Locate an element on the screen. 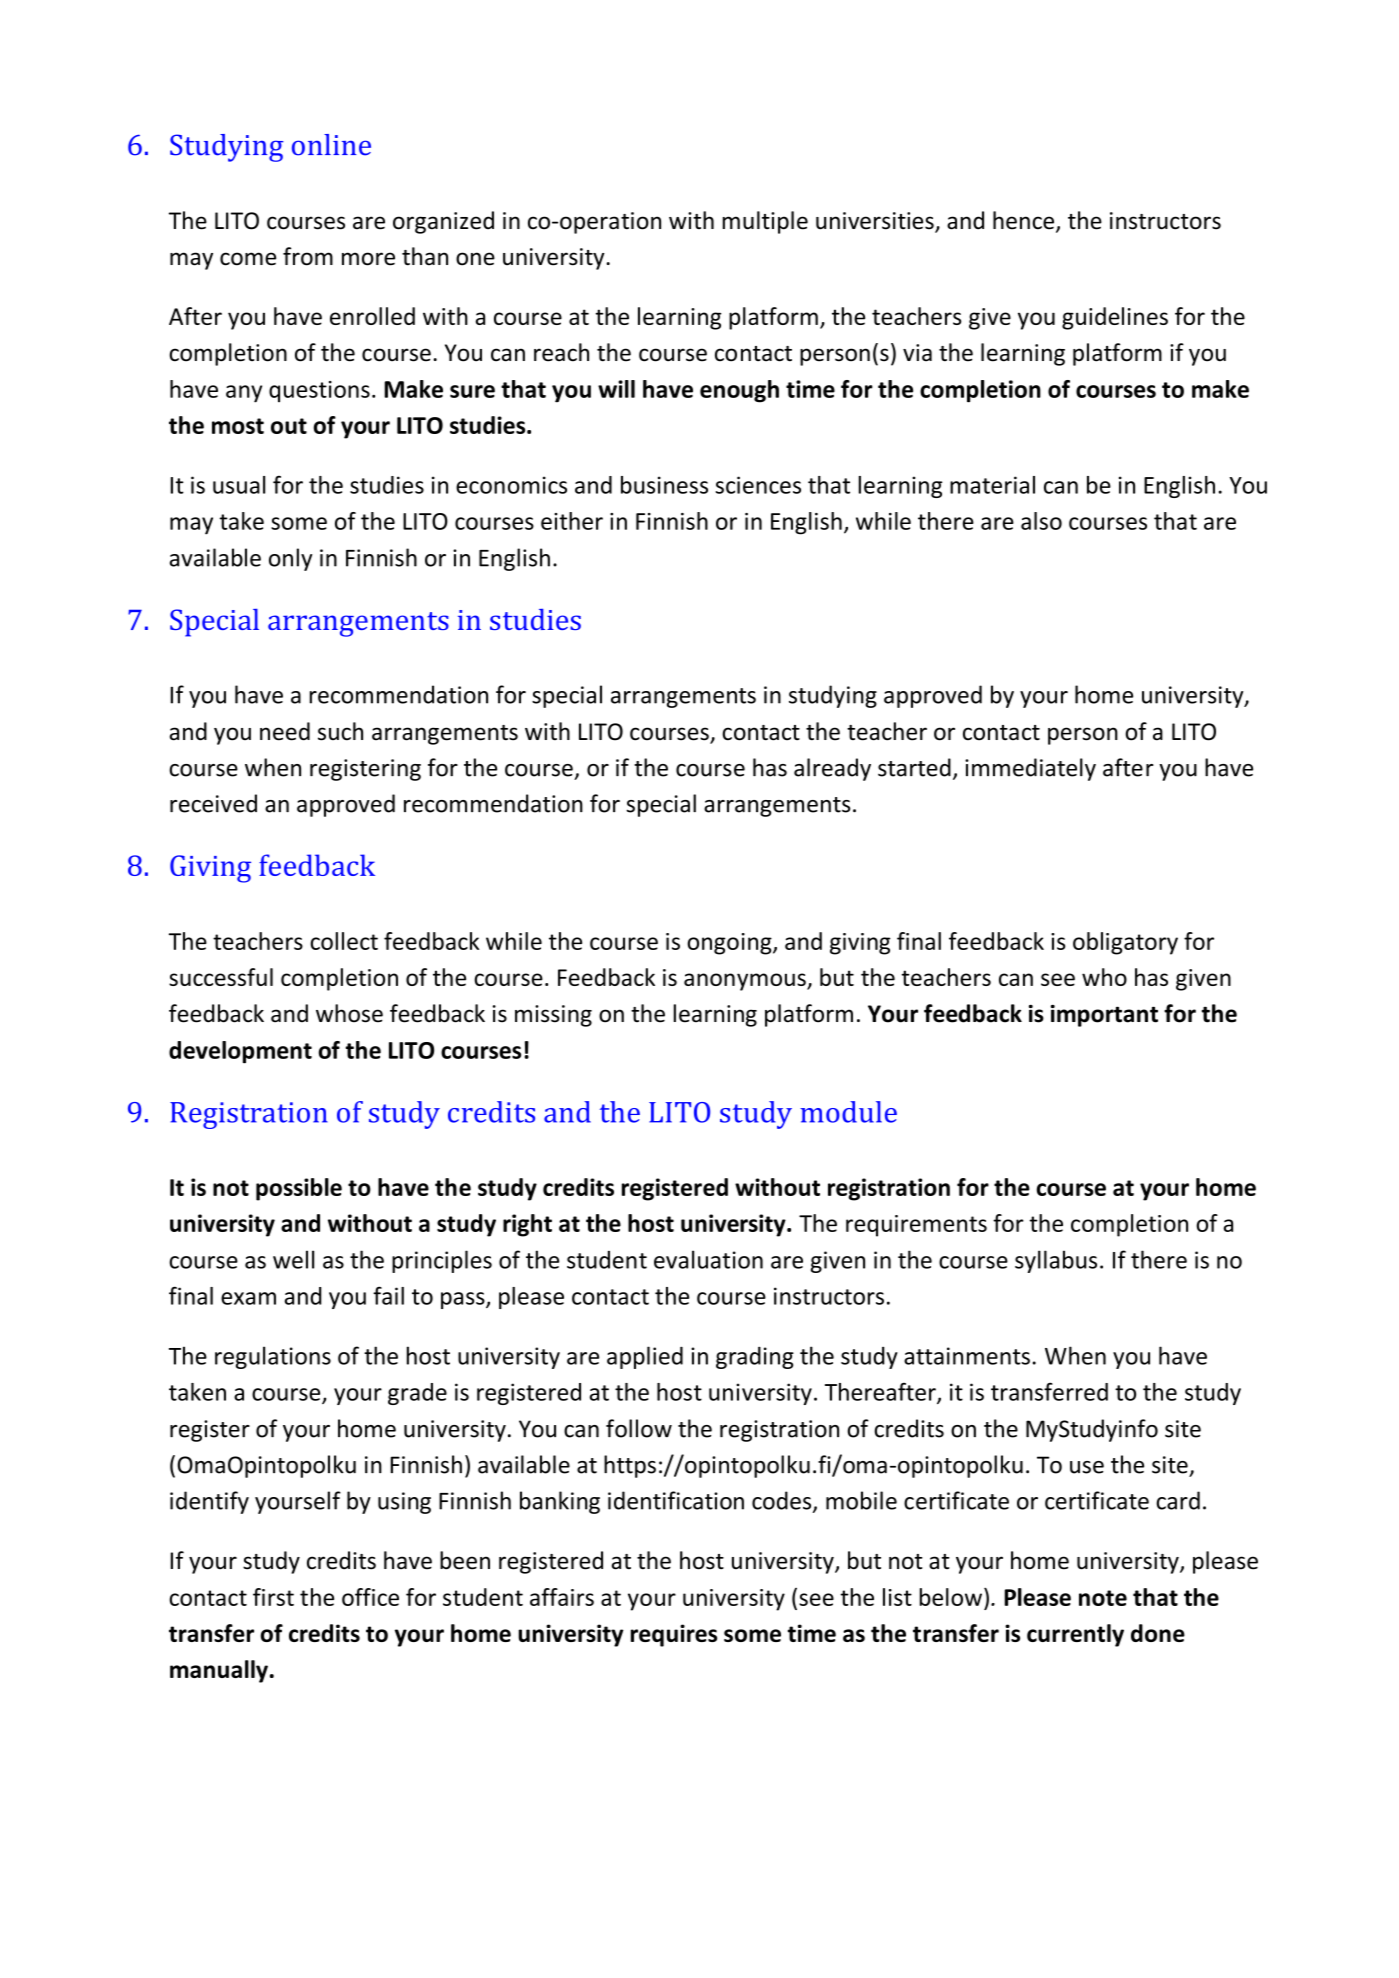 The height and width of the screenshot is (1978, 1399). collect is located at coordinates (344, 941).
